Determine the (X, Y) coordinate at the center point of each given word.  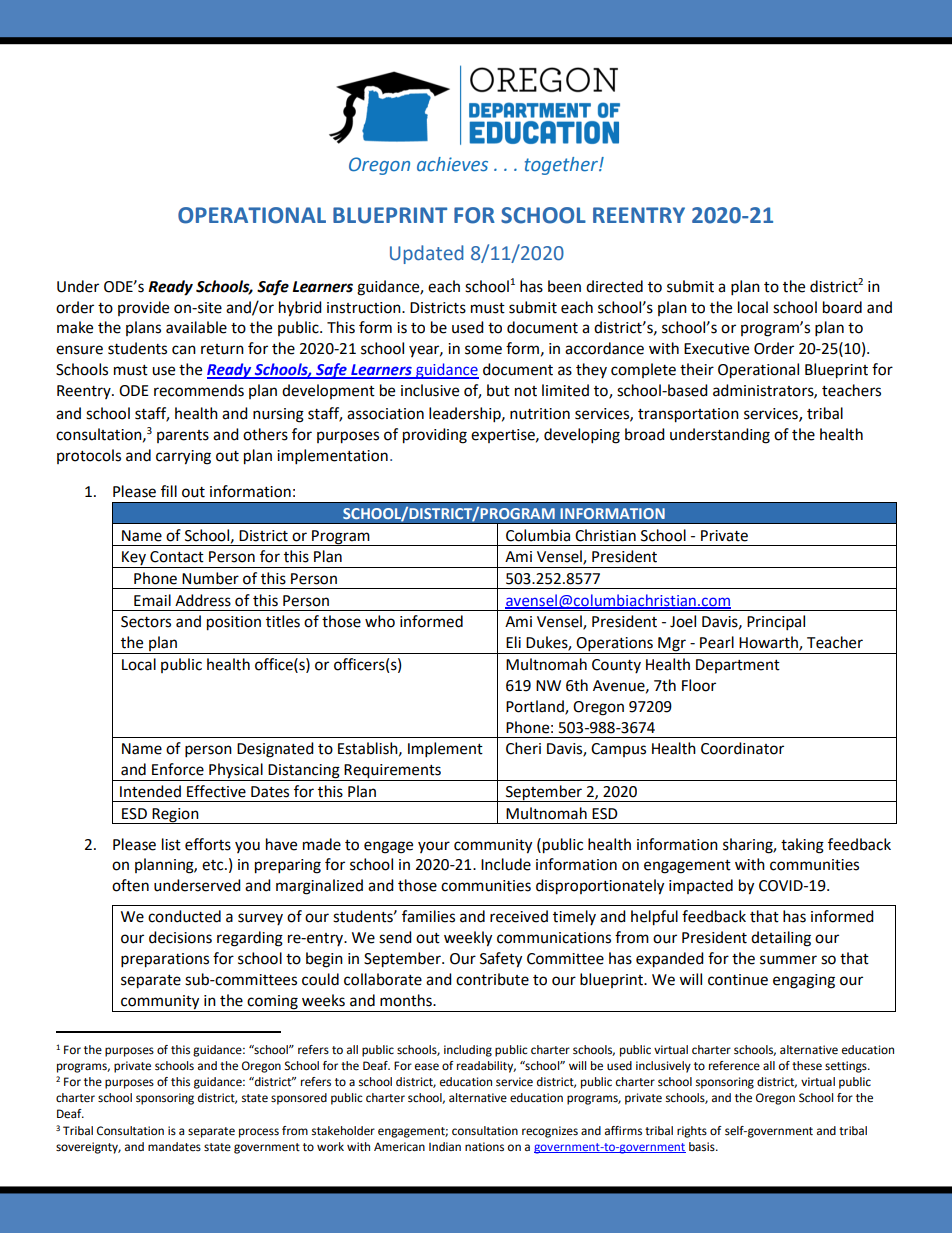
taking (802, 846)
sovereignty (88, 1148)
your (434, 847)
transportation (688, 415)
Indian (445, 1146)
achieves (452, 164)
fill (169, 491)
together (562, 166)
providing (435, 436)
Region (176, 816)
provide (143, 308)
